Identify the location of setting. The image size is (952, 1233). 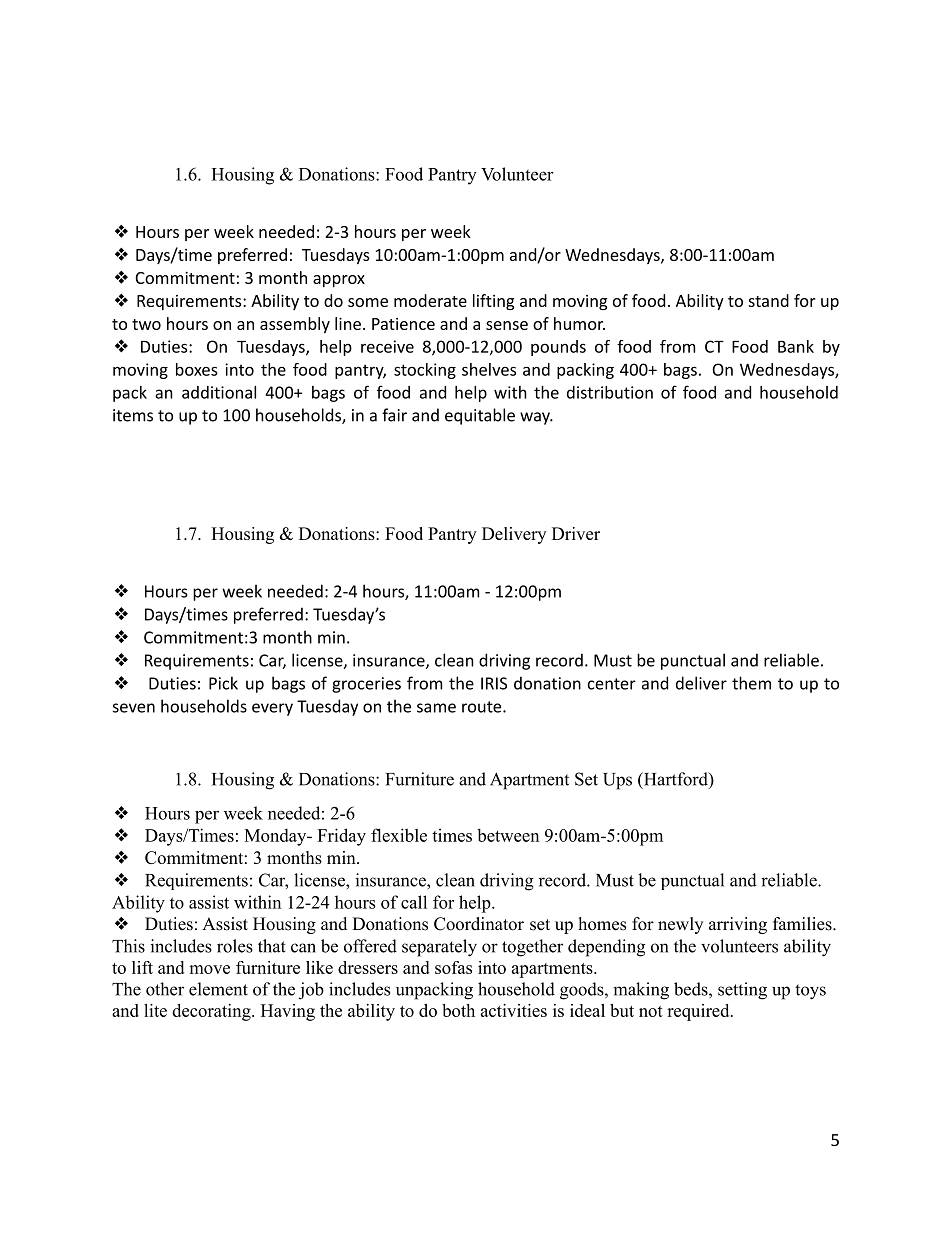
(742, 991).
